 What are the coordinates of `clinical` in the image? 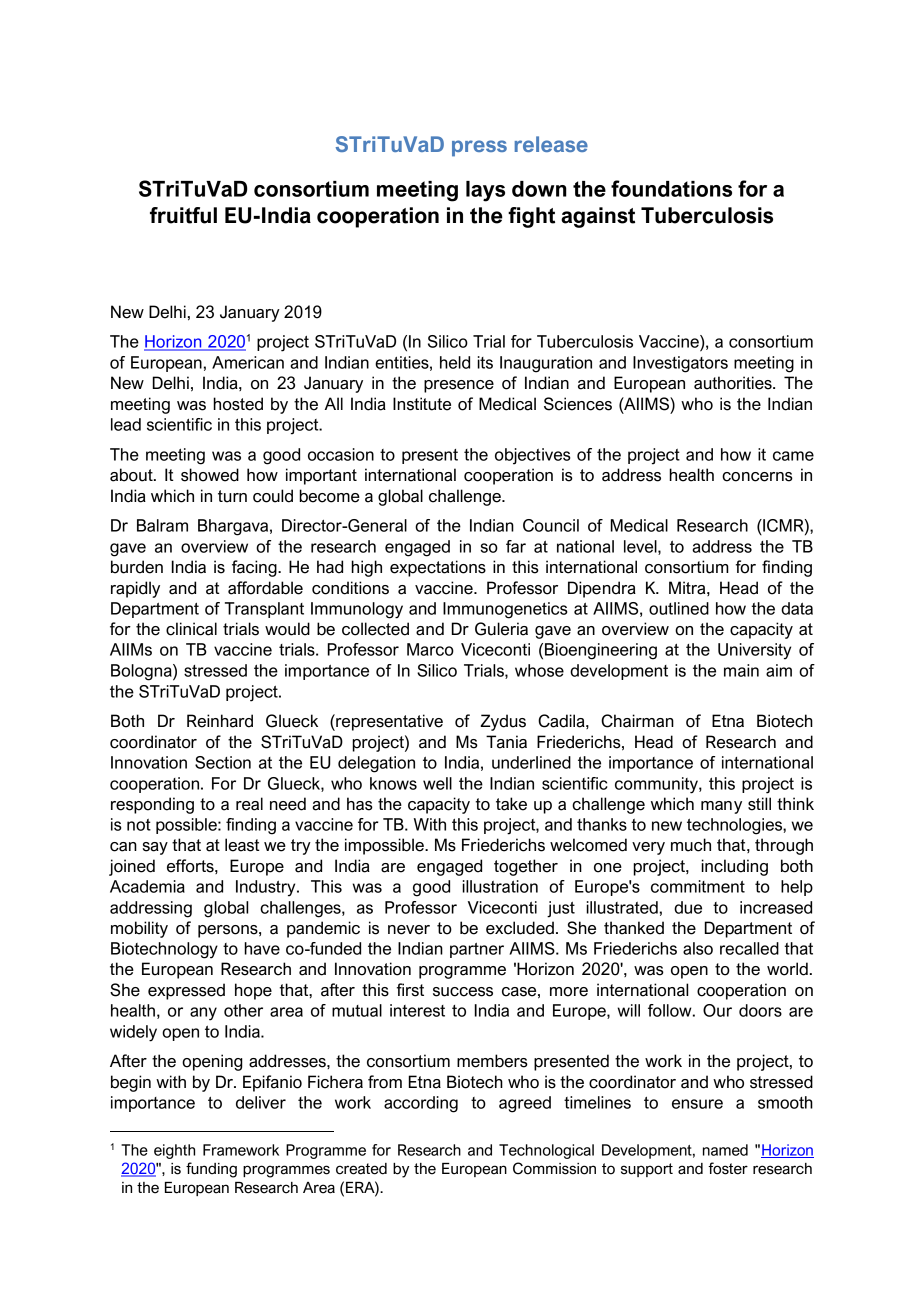 It's located at (191, 629).
